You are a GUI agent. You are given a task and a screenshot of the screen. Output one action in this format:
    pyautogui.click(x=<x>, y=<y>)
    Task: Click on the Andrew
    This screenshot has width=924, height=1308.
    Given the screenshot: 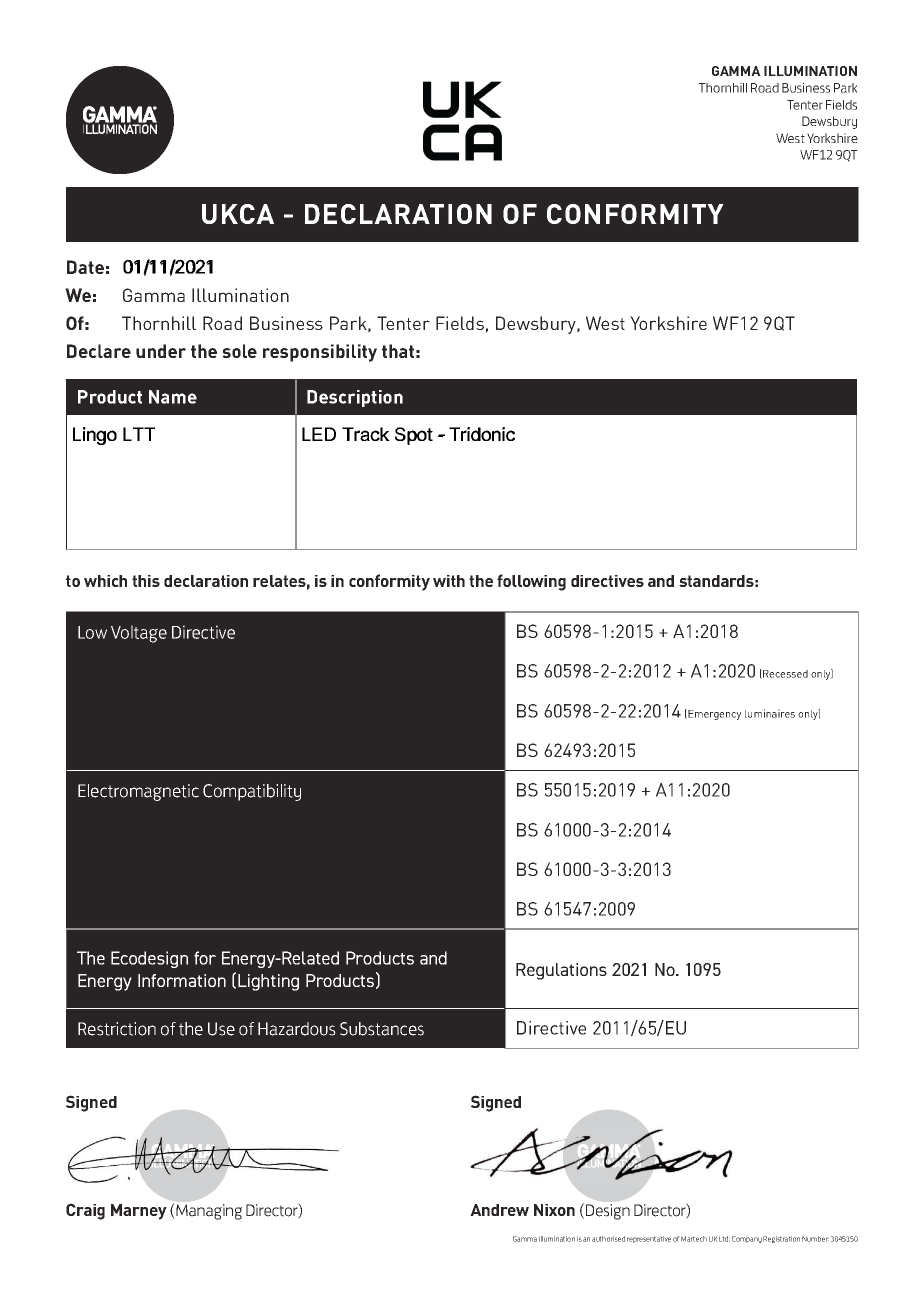 What is the action you would take?
    pyautogui.click(x=499, y=1210)
